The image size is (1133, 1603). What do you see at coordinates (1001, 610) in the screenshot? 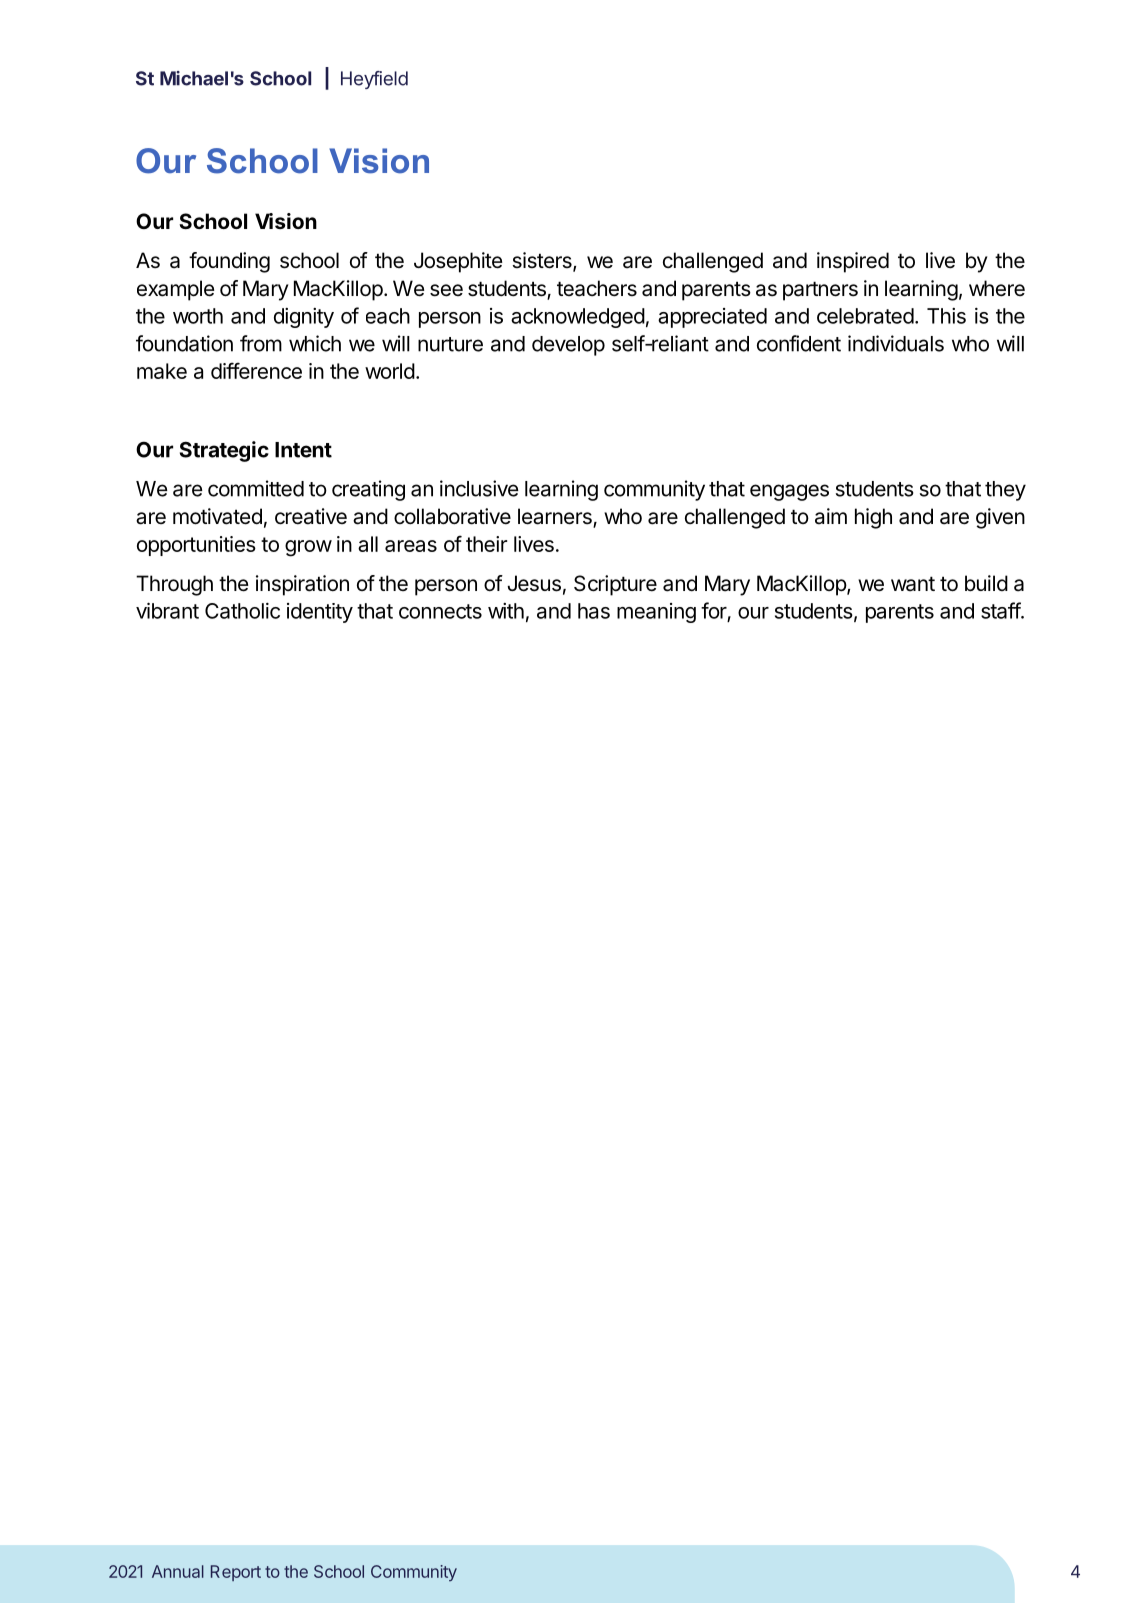
I see `staff` at bounding box center [1001, 610].
